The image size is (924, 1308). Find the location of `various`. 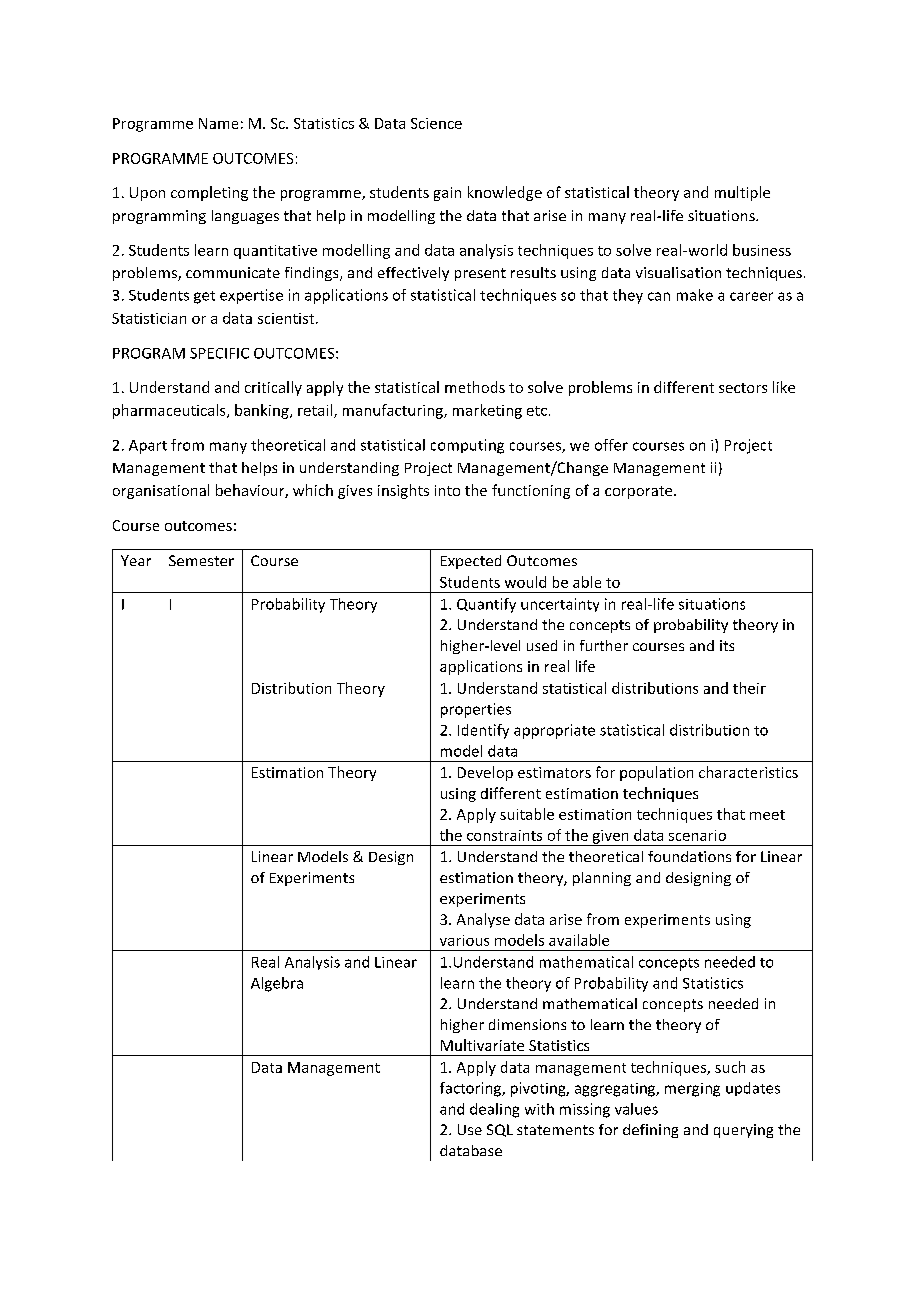

various is located at coordinates (464, 940).
